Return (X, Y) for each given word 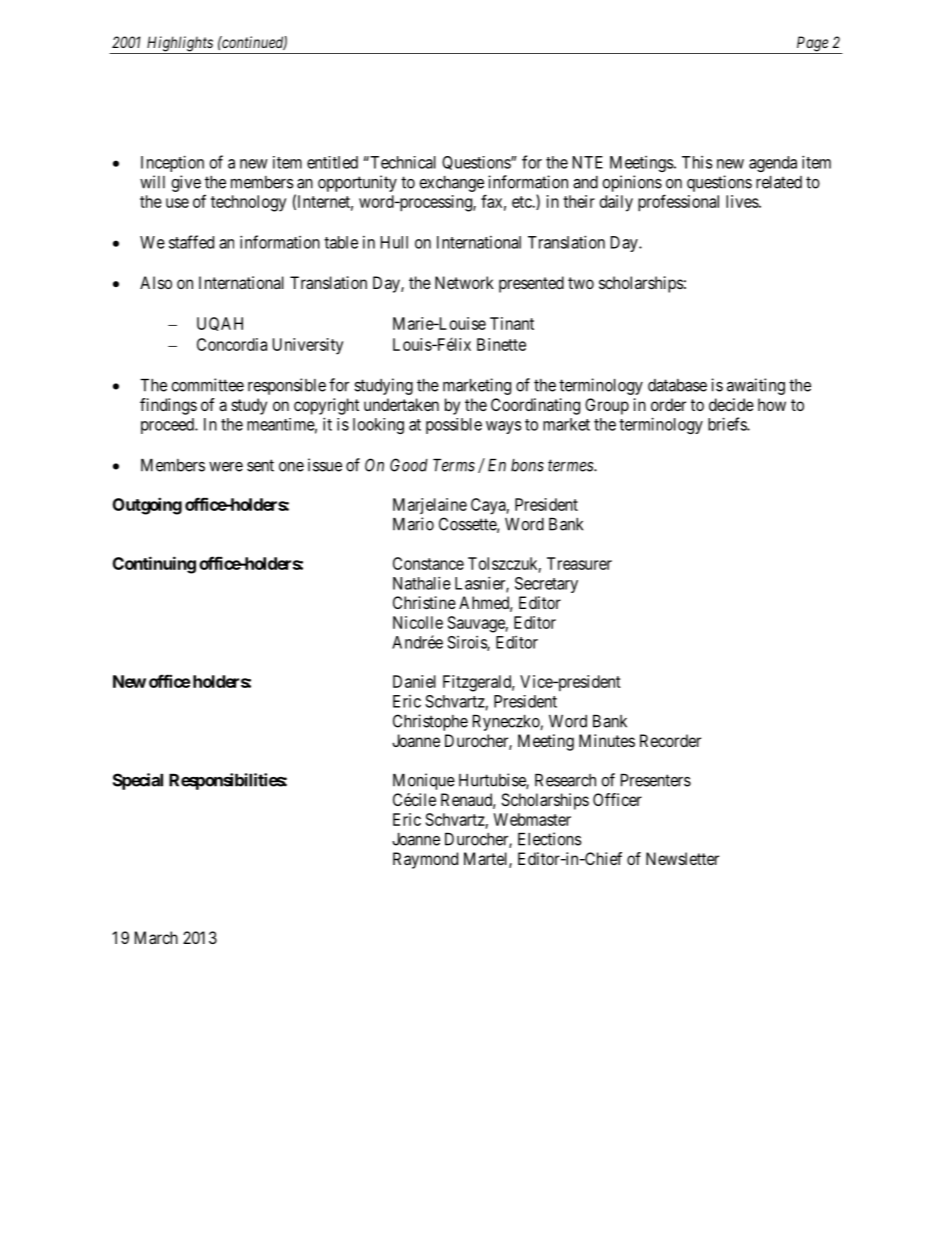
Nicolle (418, 622)
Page (812, 45)
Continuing (154, 565)
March (156, 937)
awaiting (756, 386)
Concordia (232, 344)
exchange (451, 184)
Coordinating (535, 406)
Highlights (179, 45)
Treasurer (579, 563)
